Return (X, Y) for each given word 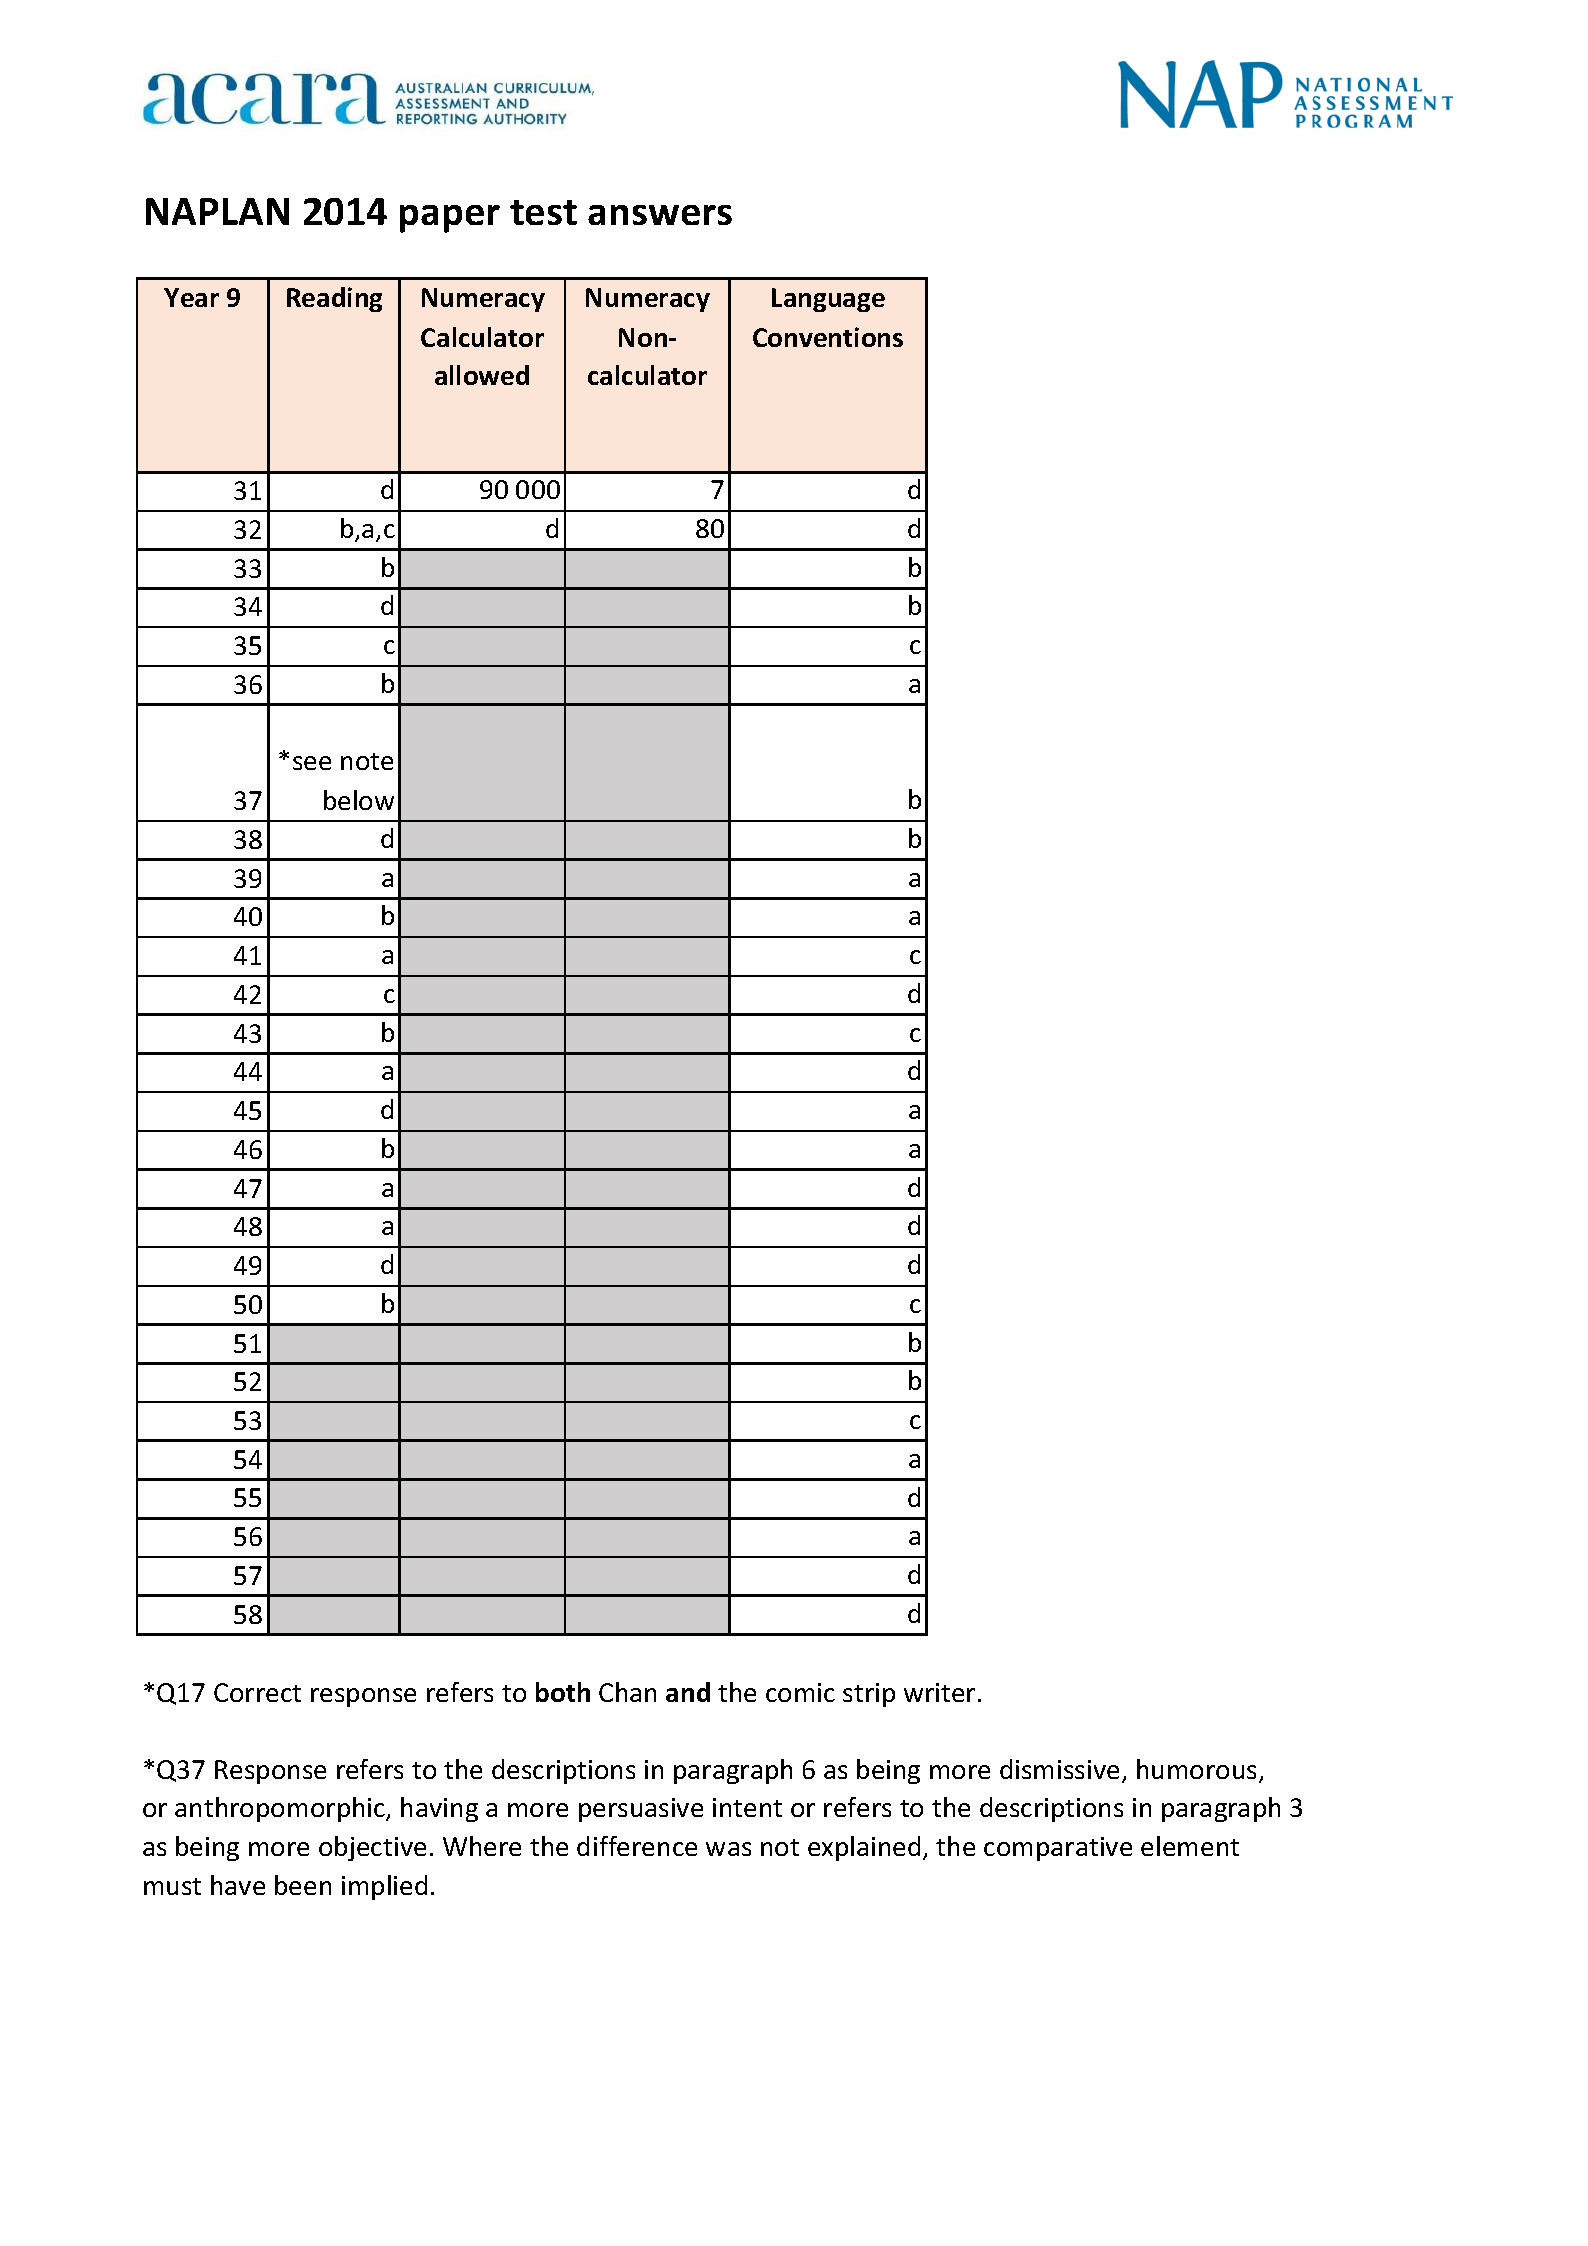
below (359, 800)
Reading (334, 299)
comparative (1058, 1849)
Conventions (828, 337)
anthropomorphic (281, 1809)
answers (660, 215)
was (728, 1849)
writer (939, 1692)
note (367, 761)
